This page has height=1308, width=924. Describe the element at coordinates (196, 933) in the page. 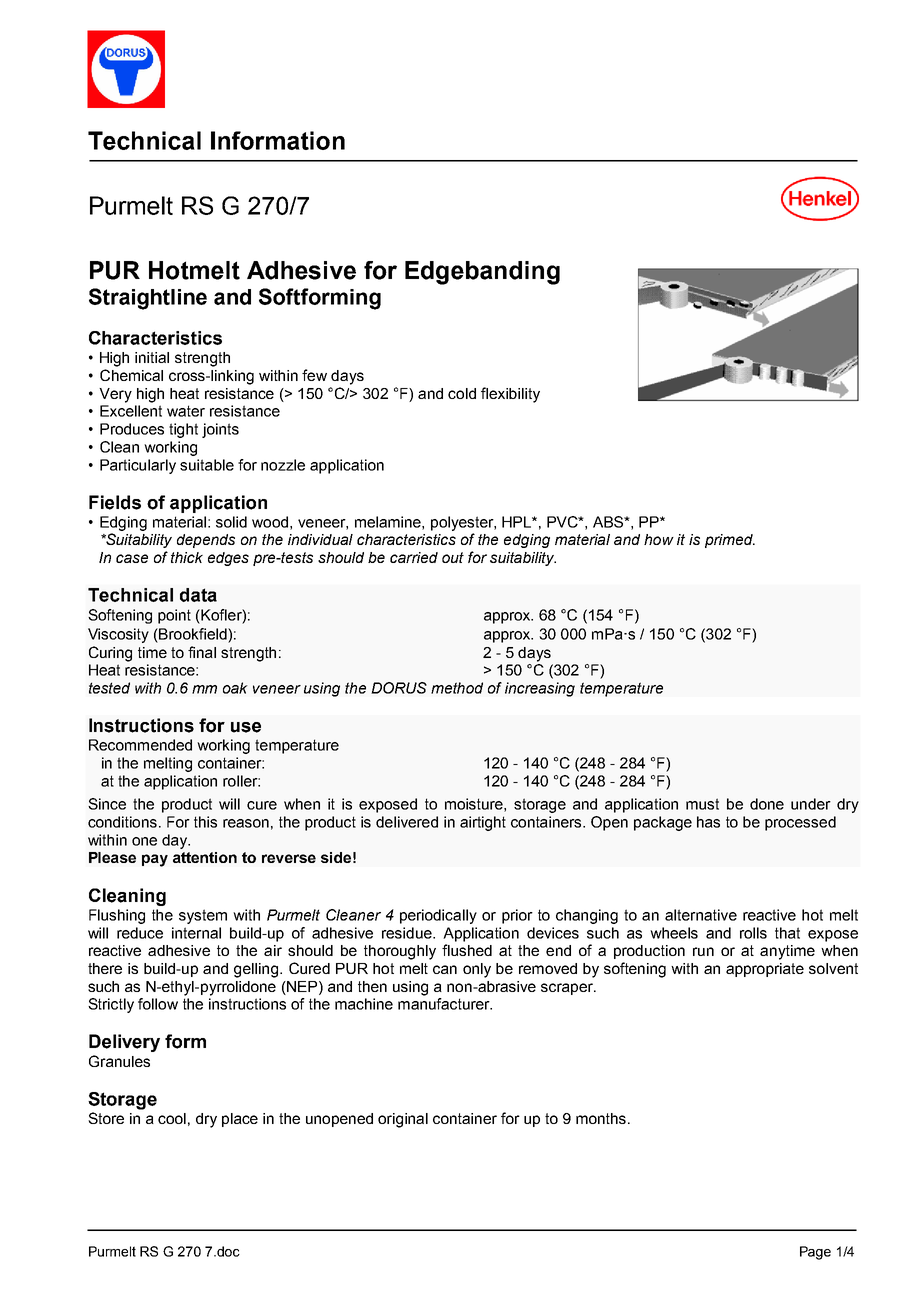

I see `internal` at that location.
